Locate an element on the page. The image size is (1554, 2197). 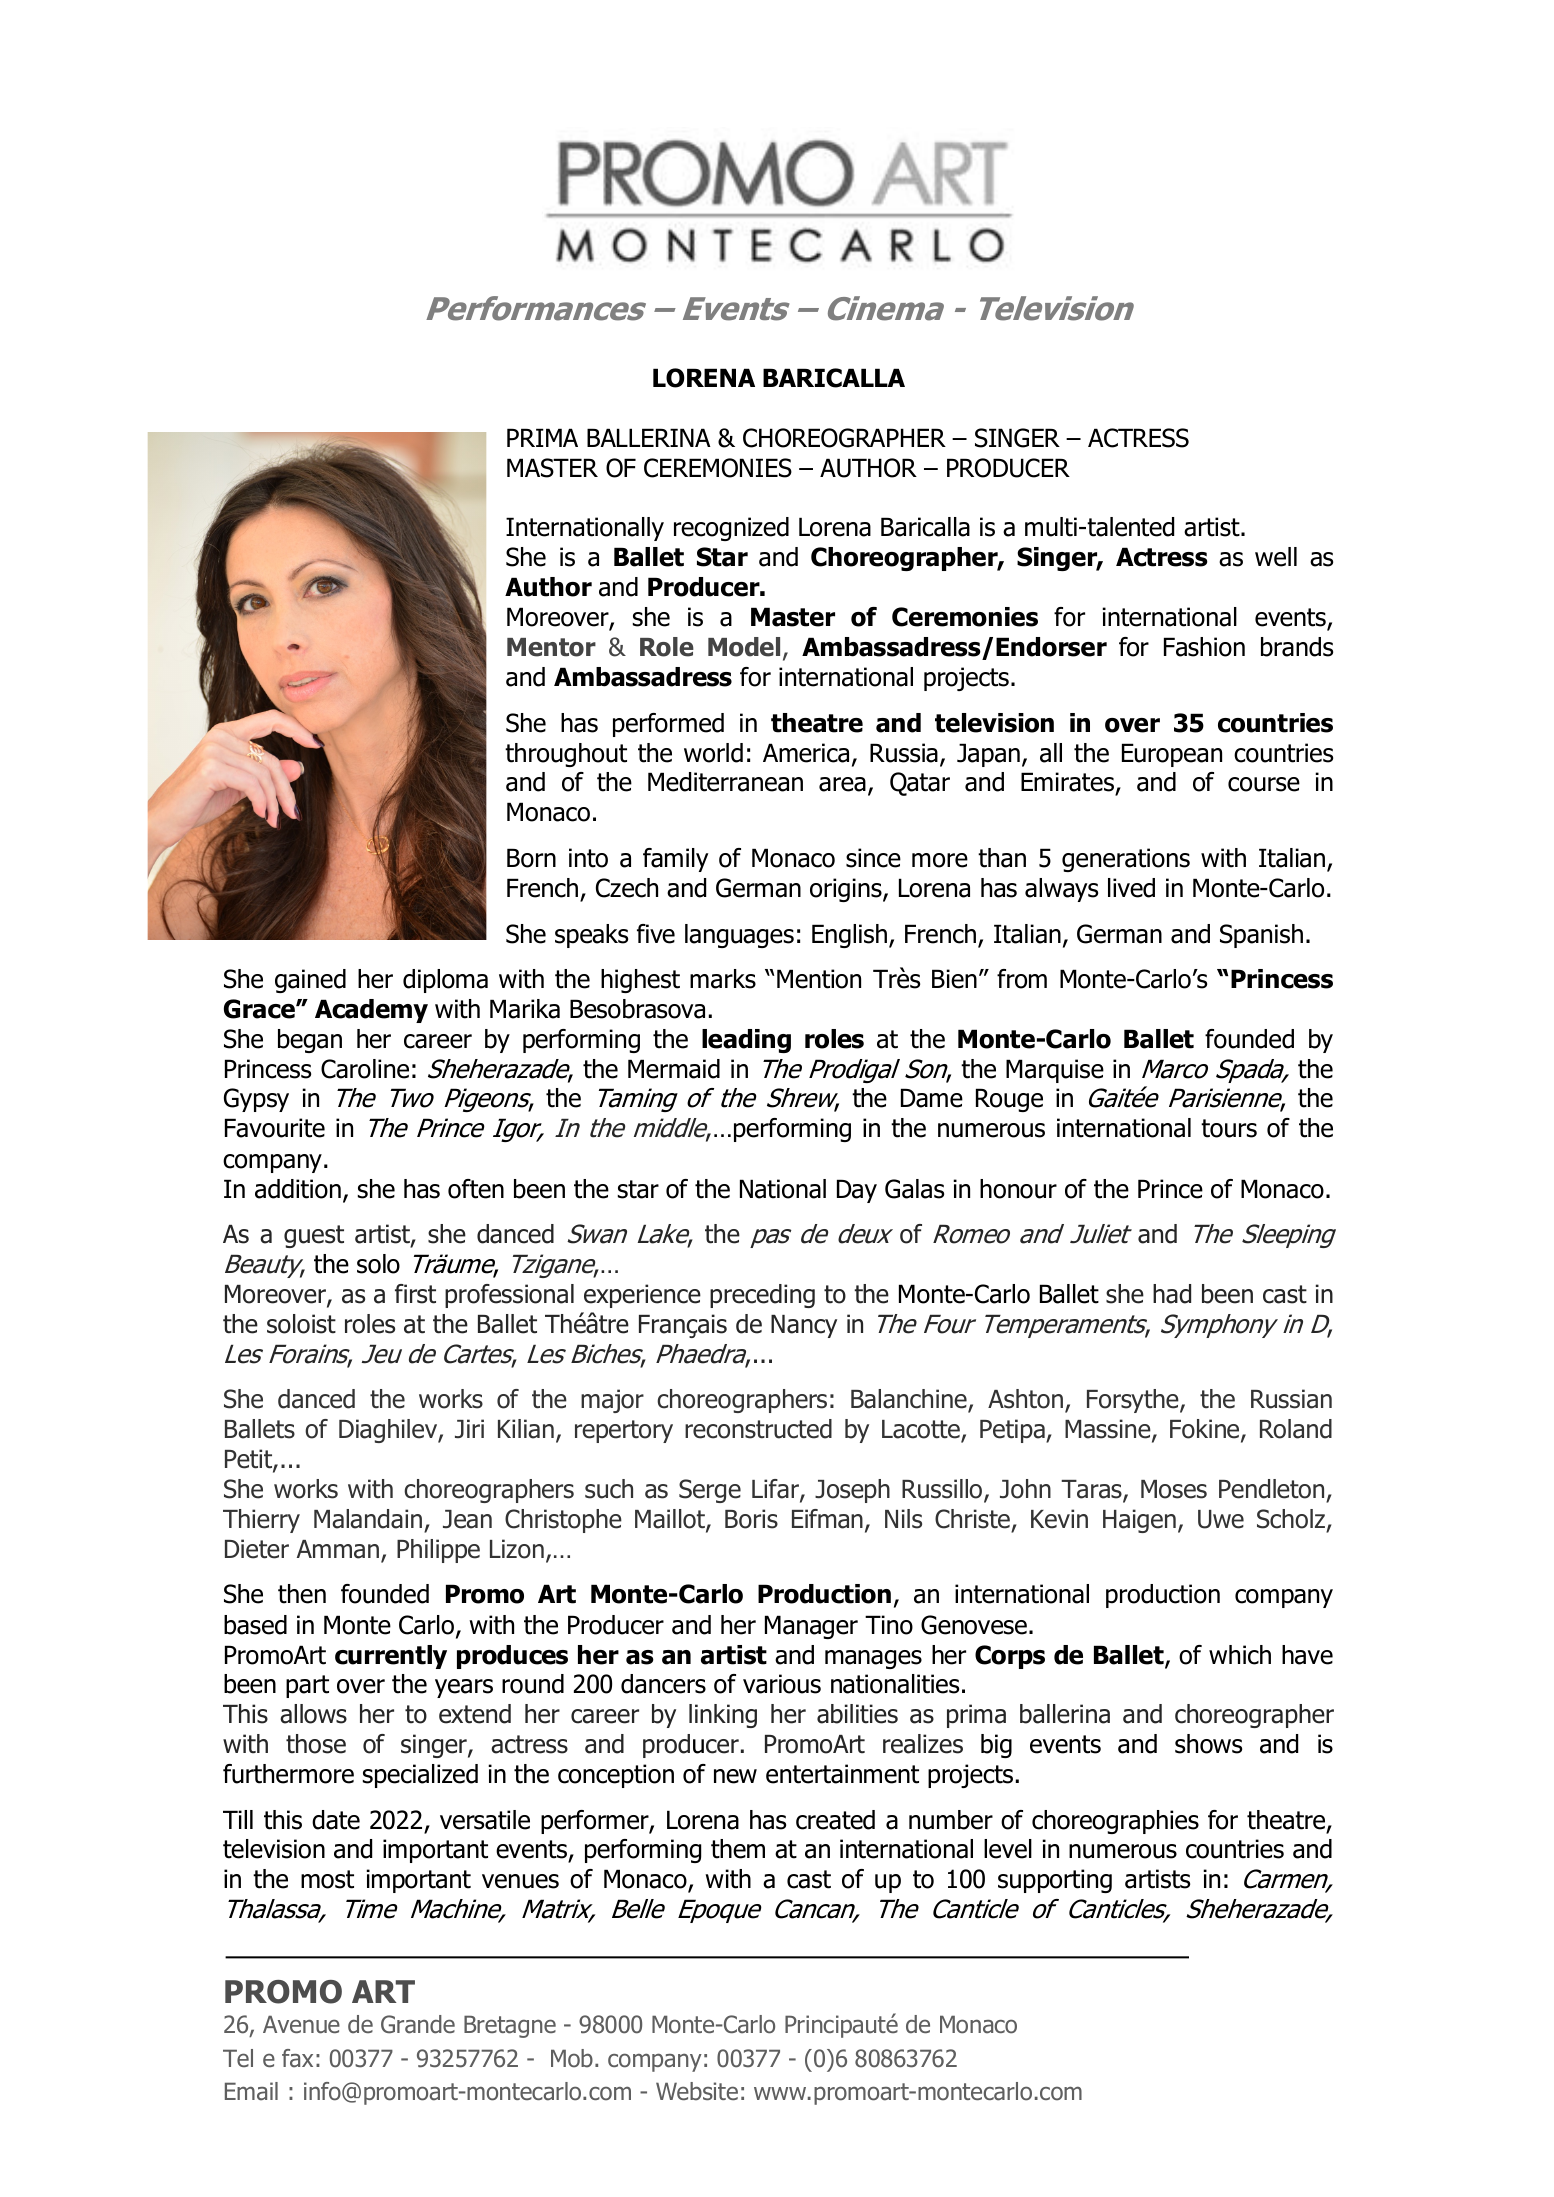
Amman is located at coordinates (338, 1549).
